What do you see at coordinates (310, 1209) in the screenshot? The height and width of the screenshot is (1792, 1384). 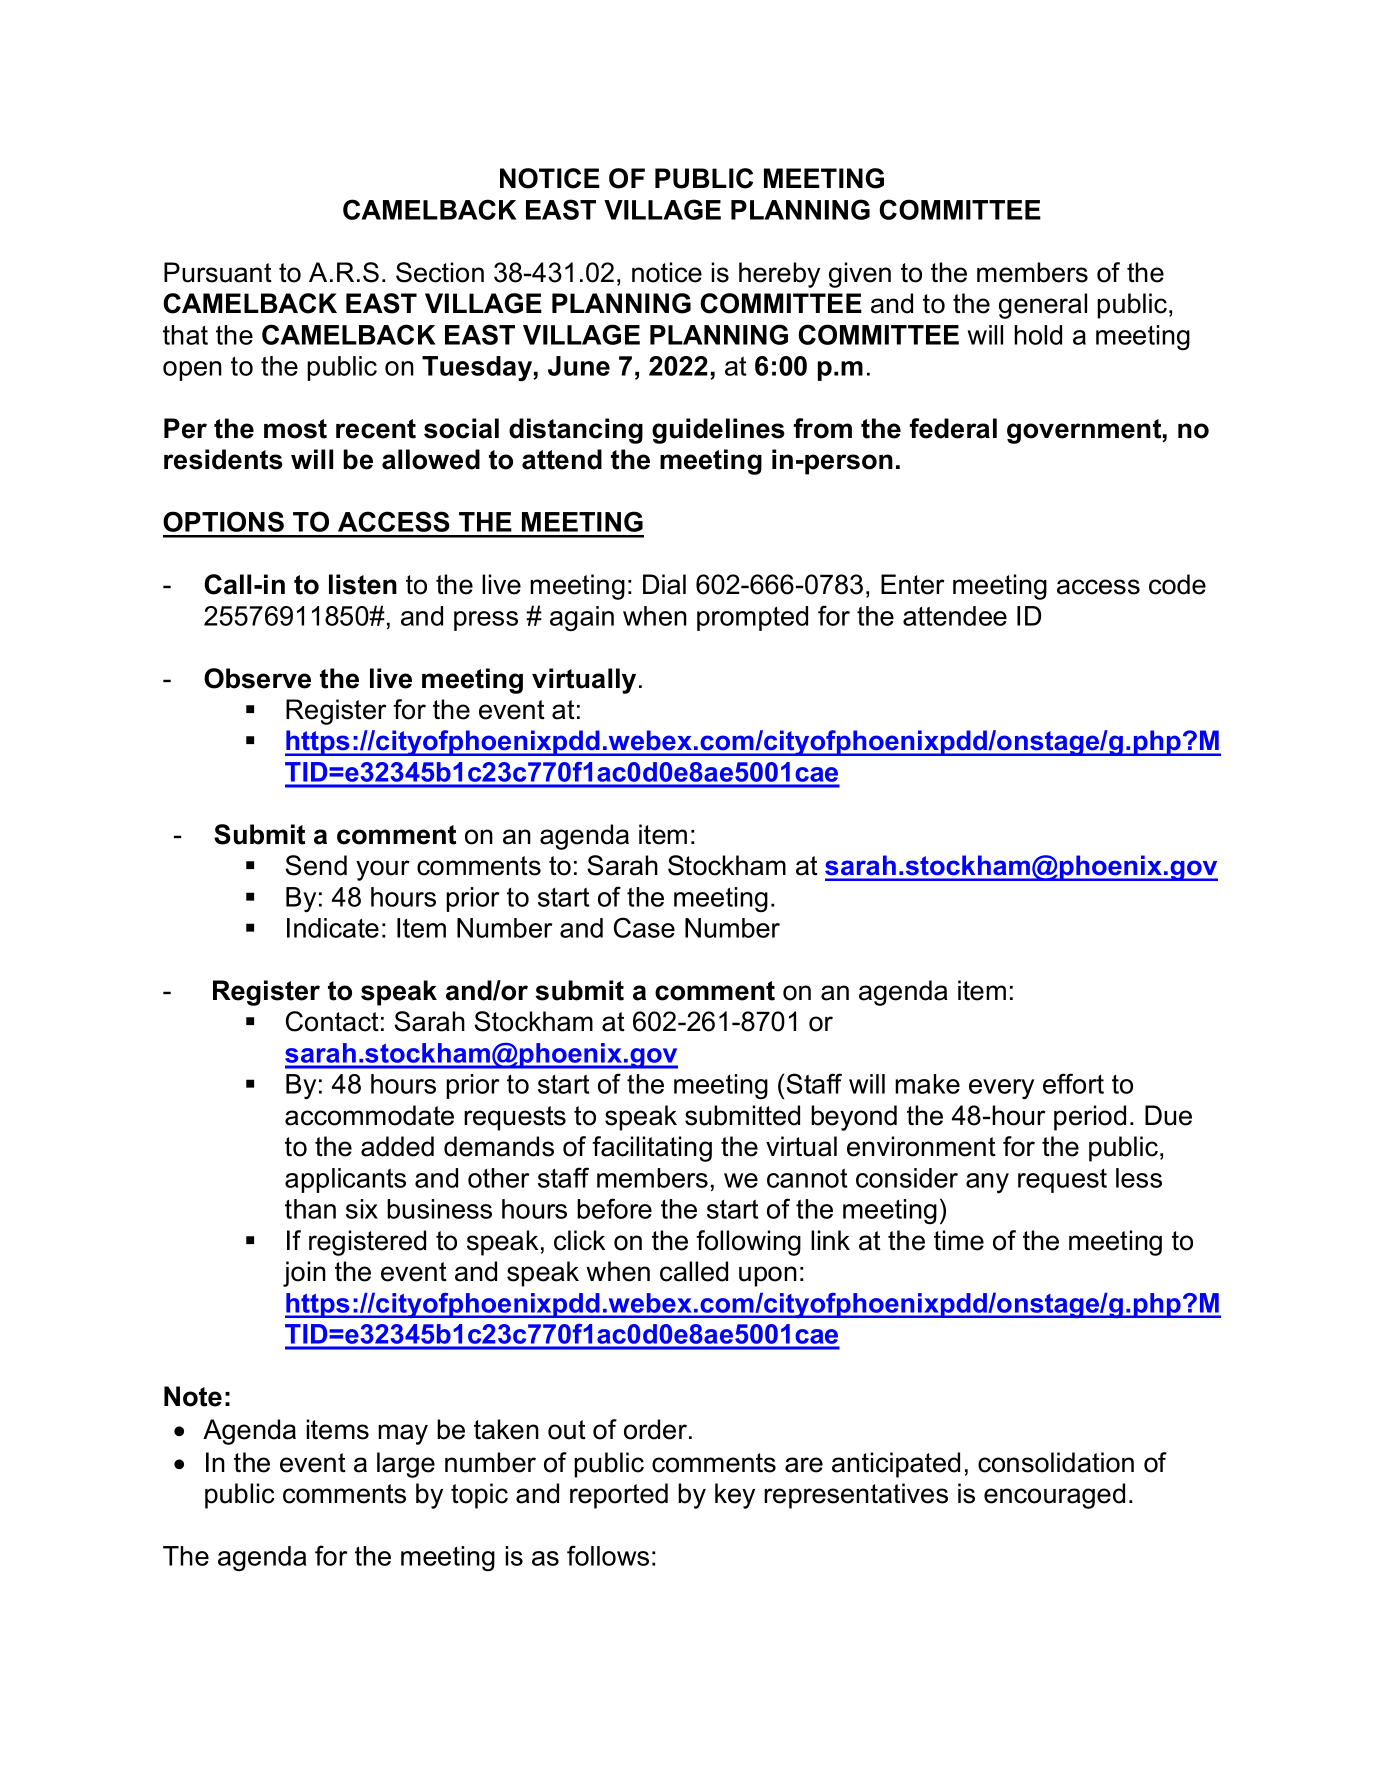 I see `than` at bounding box center [310, 1209].
